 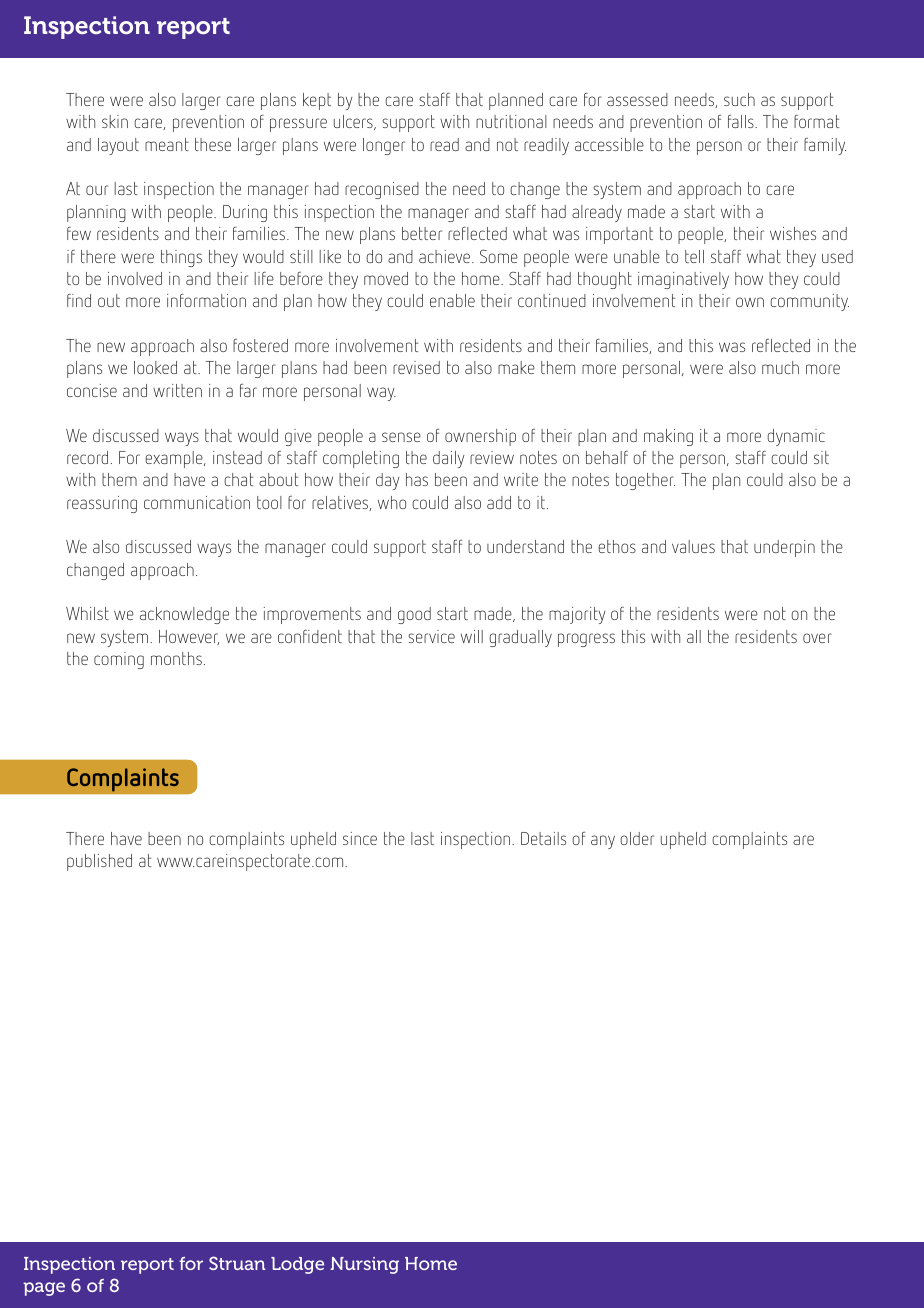 I want to click on Lodge, so click(x=297, y=1265).
